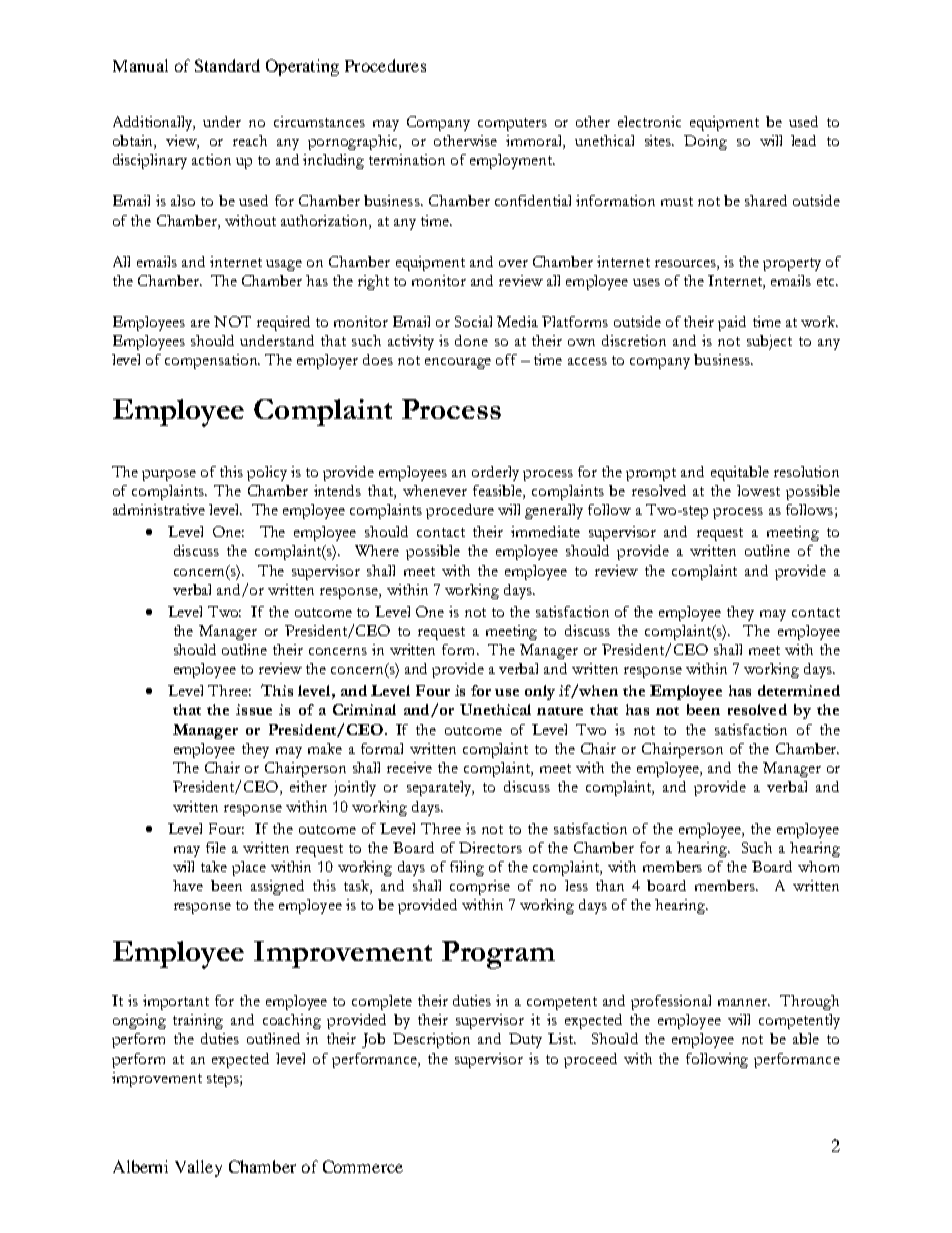 The height and width of the image is (1233, 952). I want to click on orderly, so click(495, 473).
